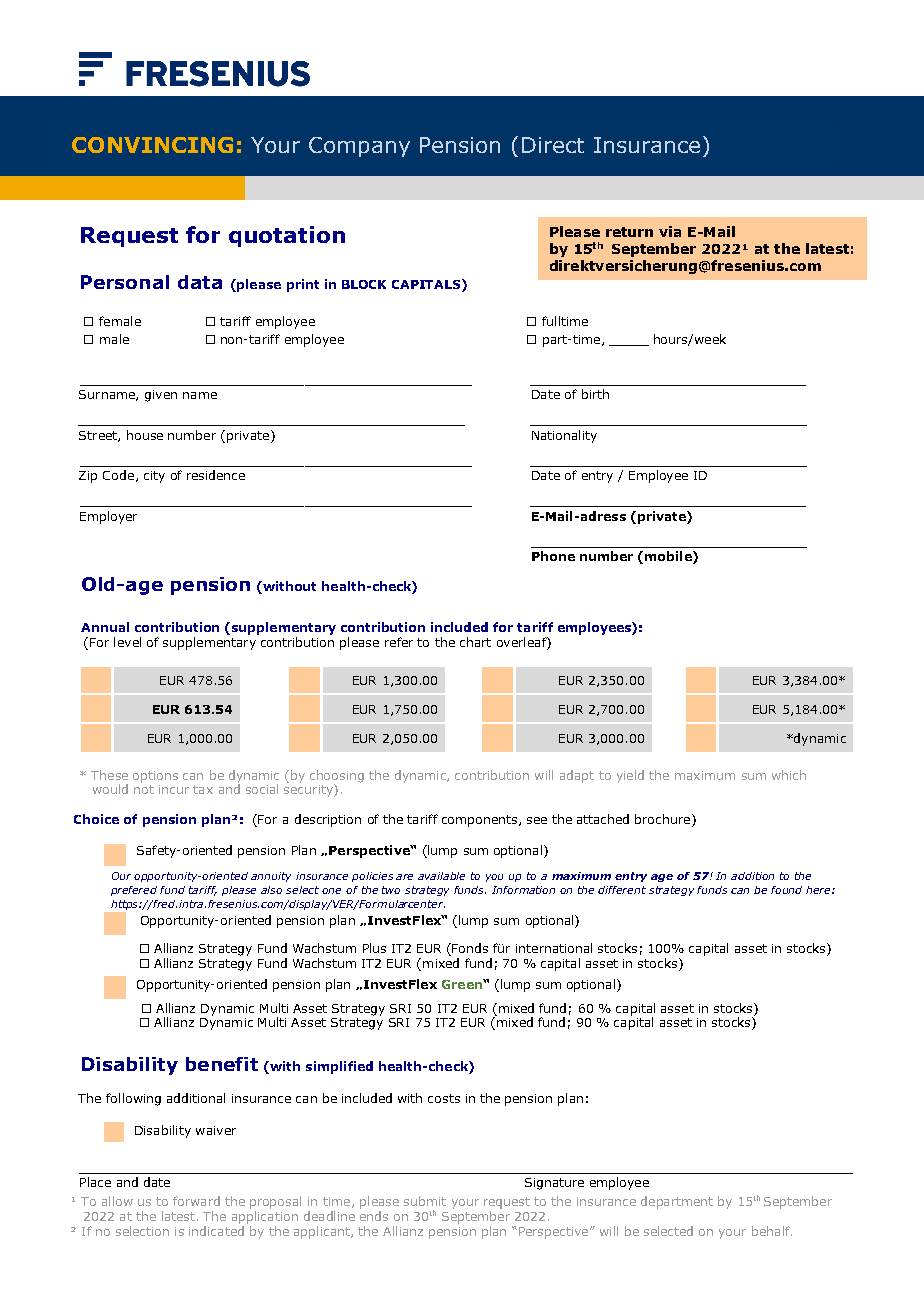  I want to click on chart, so click(475, 642).
